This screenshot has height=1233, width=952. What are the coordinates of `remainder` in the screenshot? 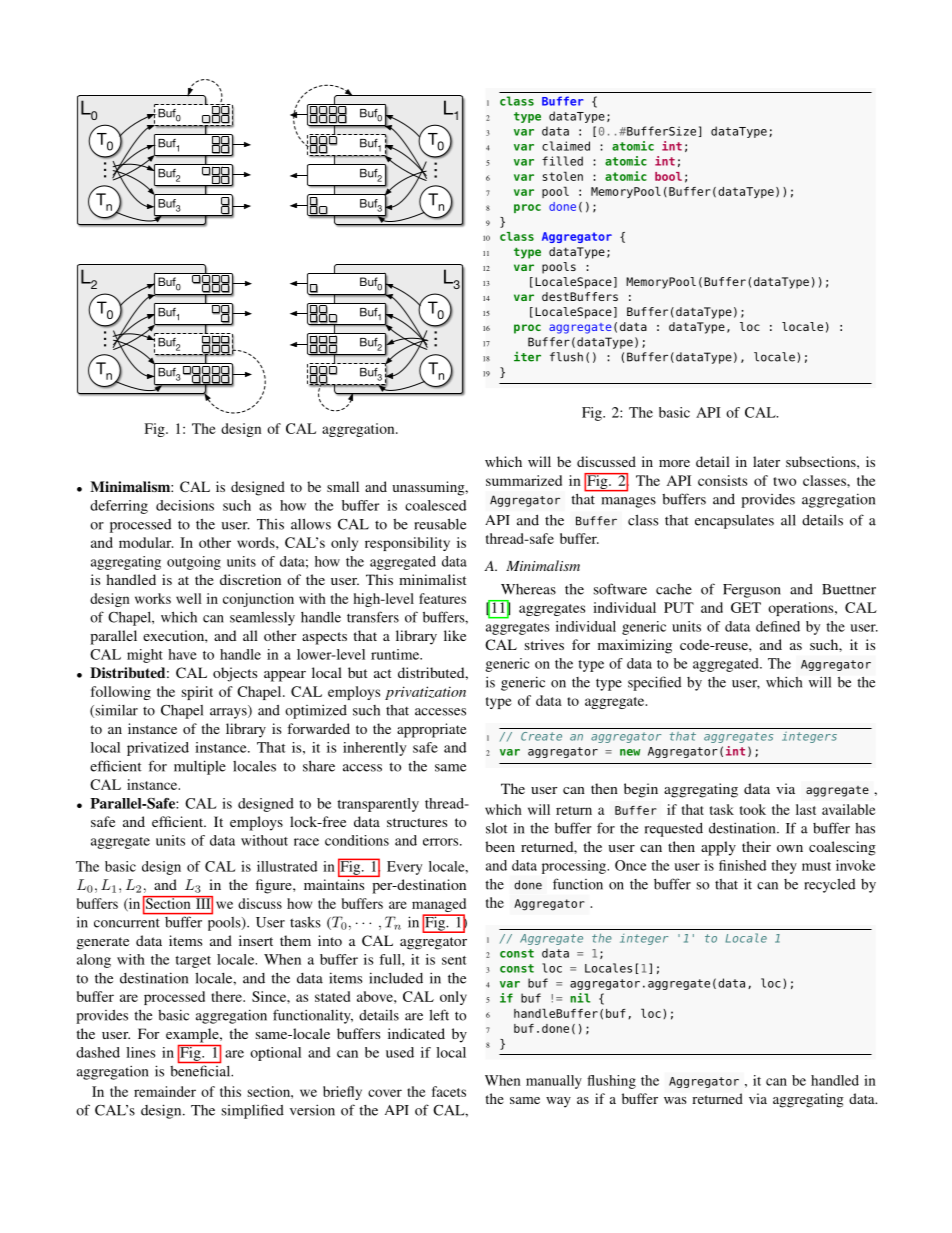 It's located at (165, 1091).
